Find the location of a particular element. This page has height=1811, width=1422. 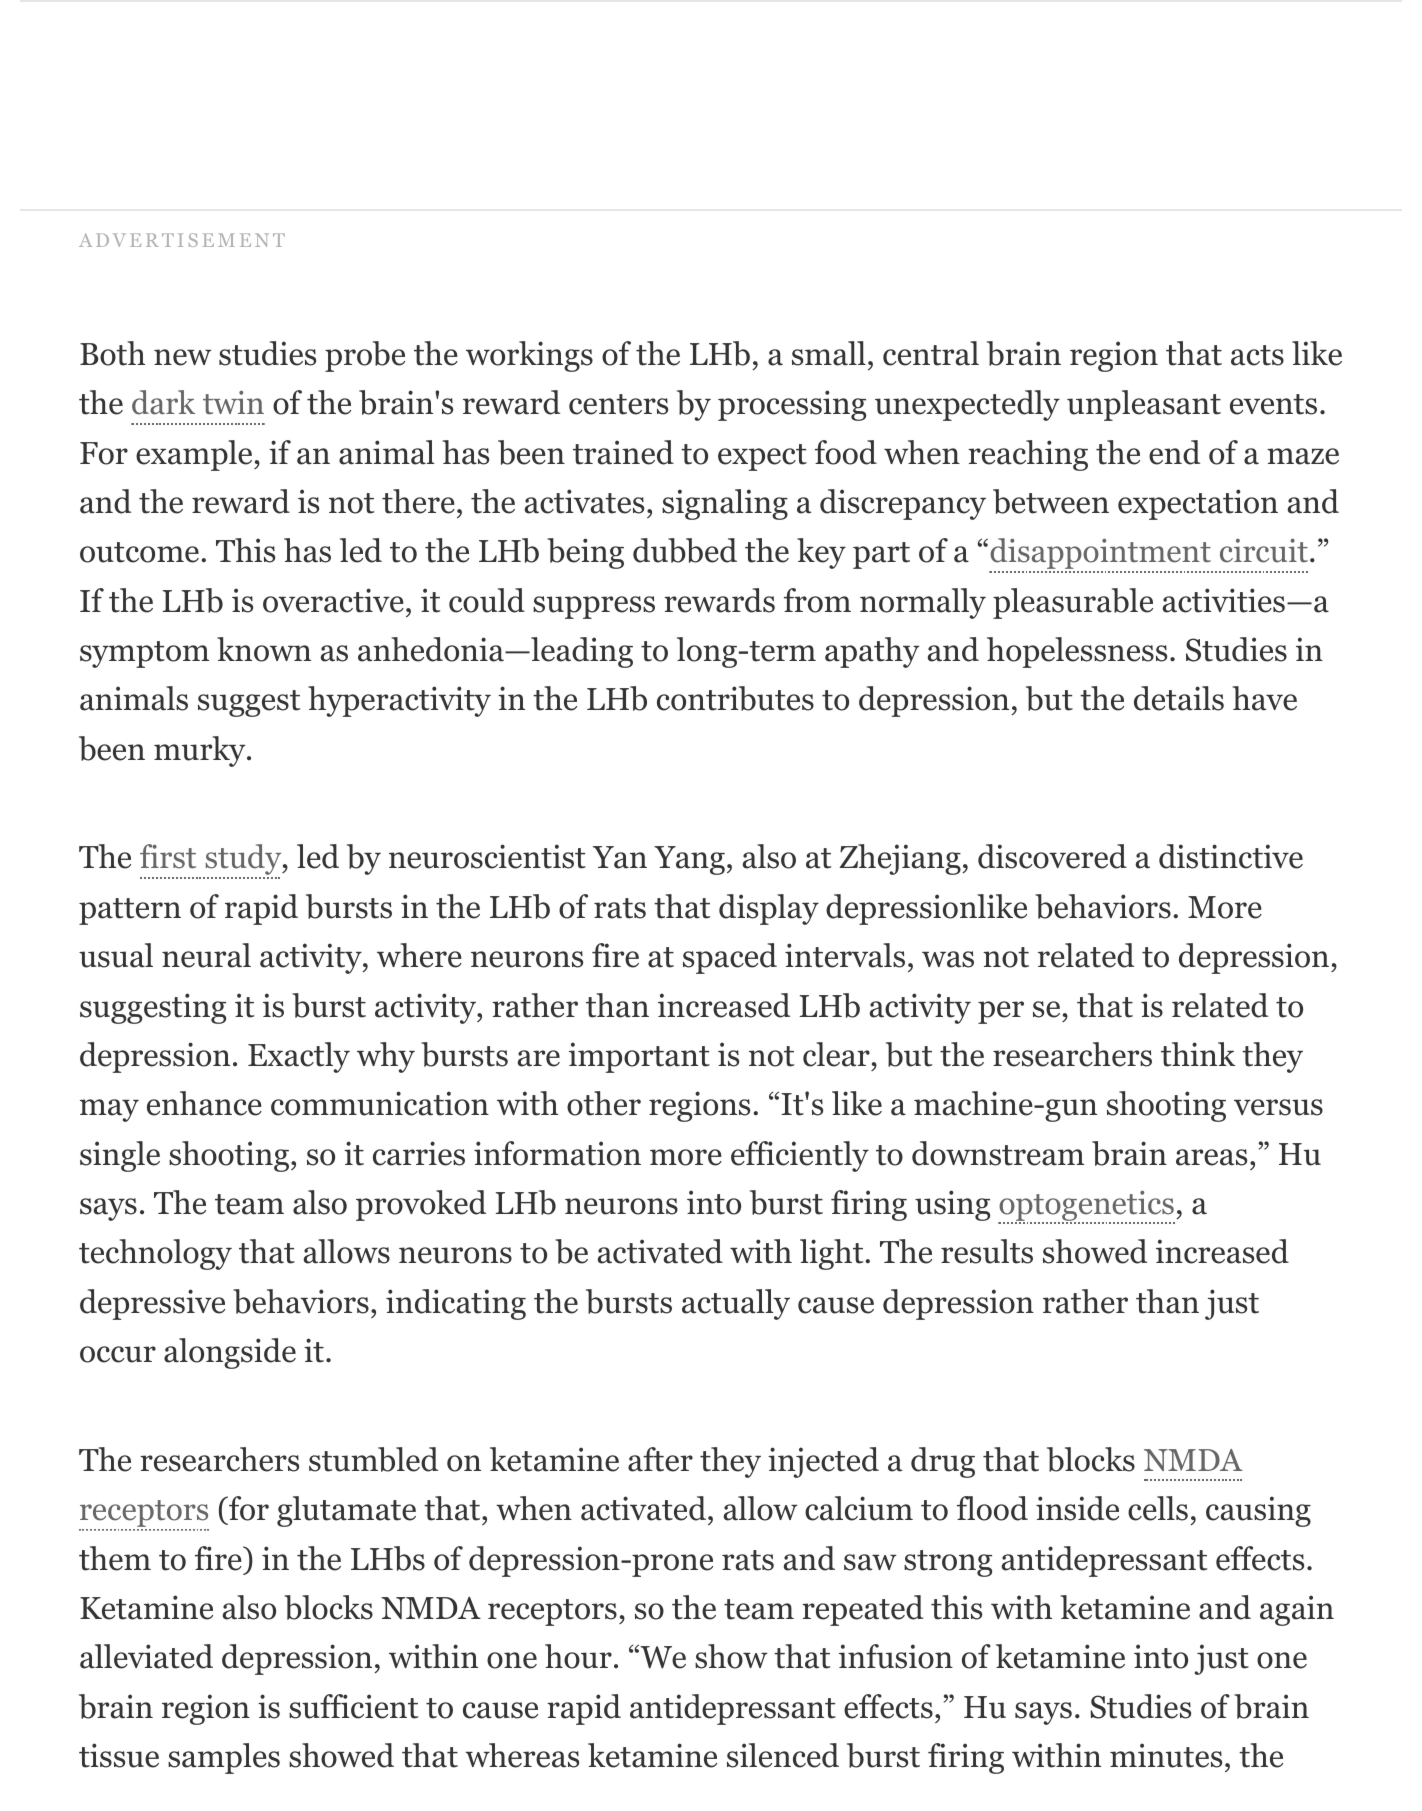

acts is located at coordinates (1257, 355).
